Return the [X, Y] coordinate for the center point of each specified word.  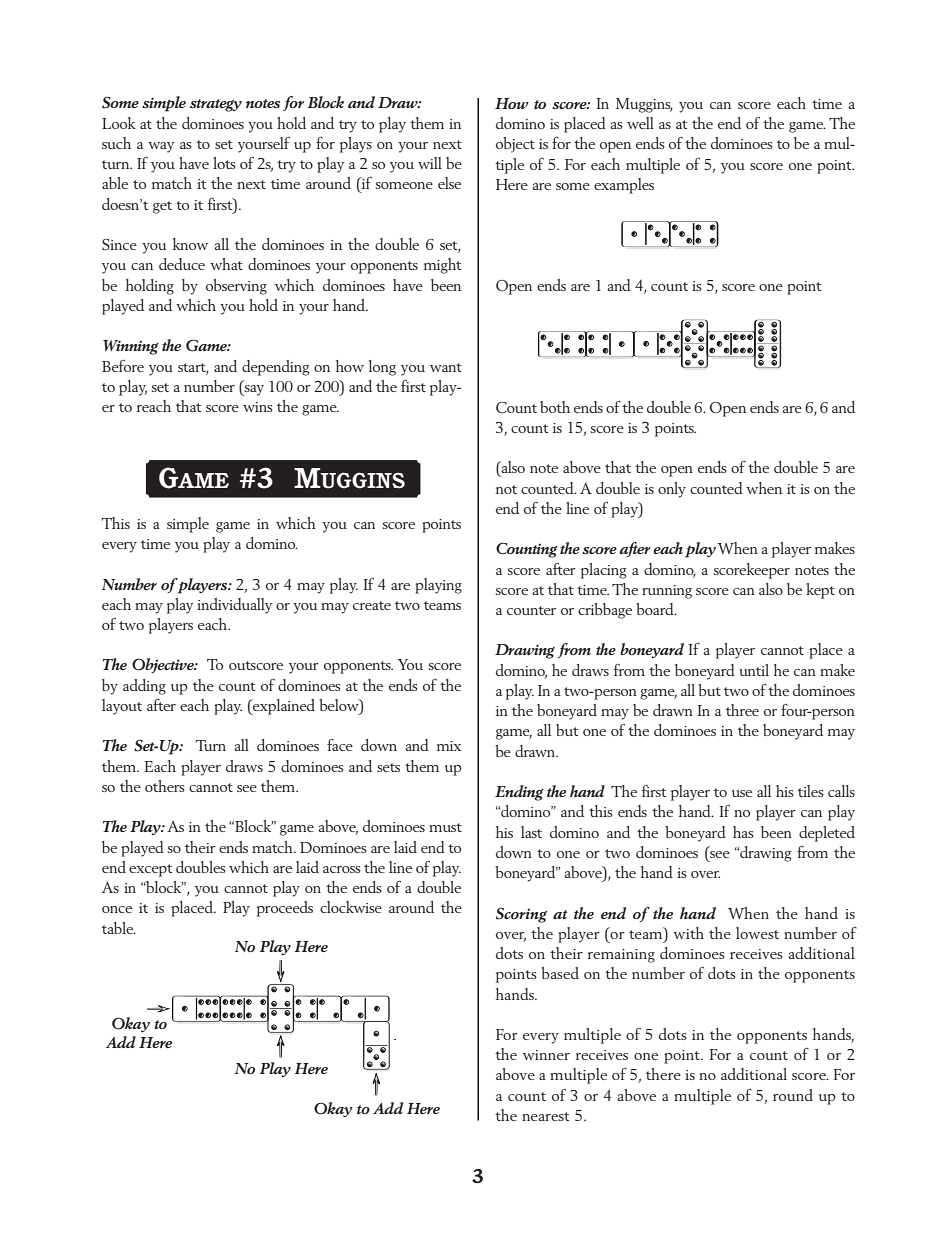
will [430, 163]
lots [224, 163]
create [372, 605]
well [640, 123]
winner [546, 1055]
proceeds [285, 909]
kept [820, 591]
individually [234, 606]
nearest [546, 1116]
